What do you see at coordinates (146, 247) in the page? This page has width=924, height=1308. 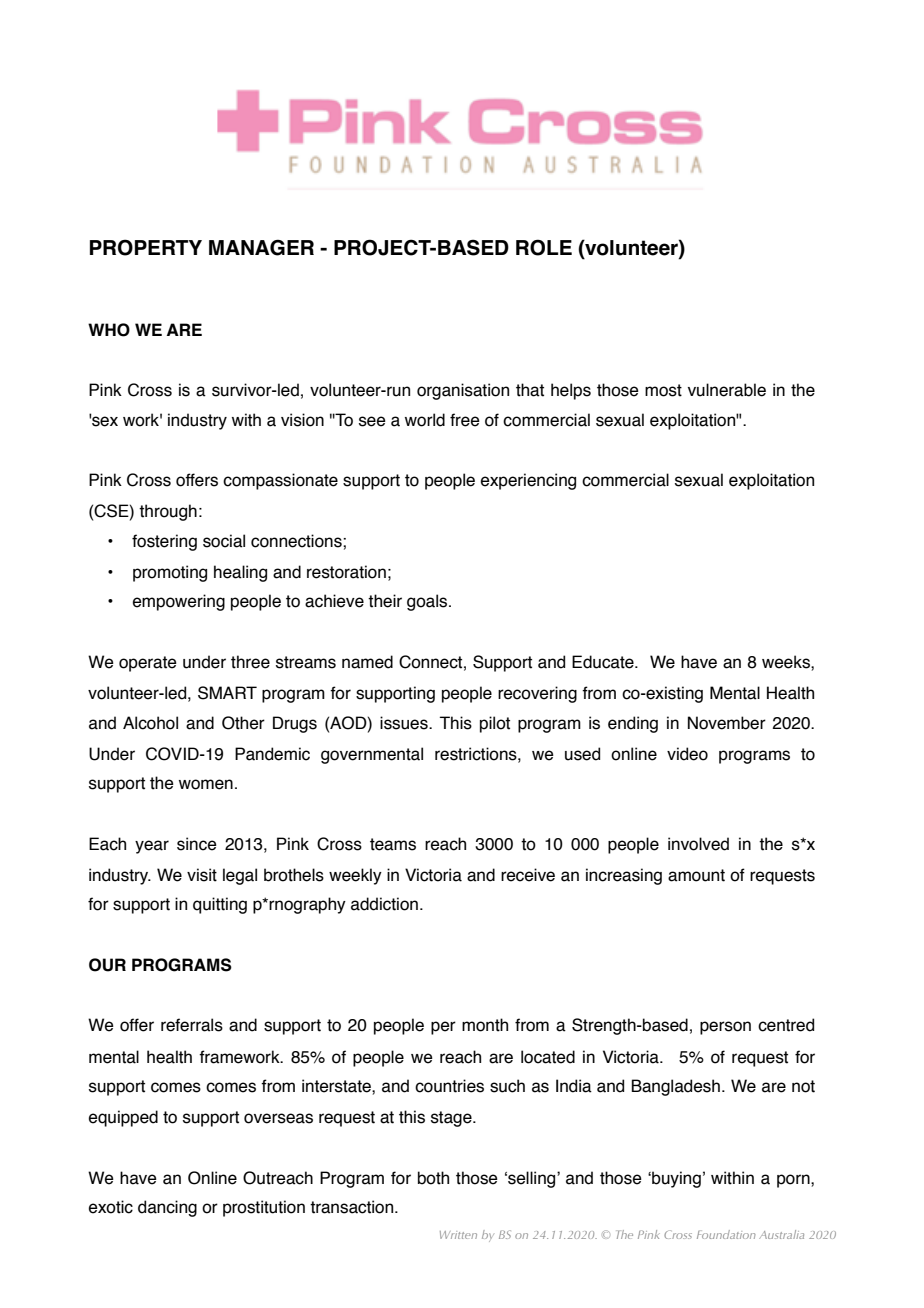 I see `PROPERTY` at bounding box center [146, 247].
